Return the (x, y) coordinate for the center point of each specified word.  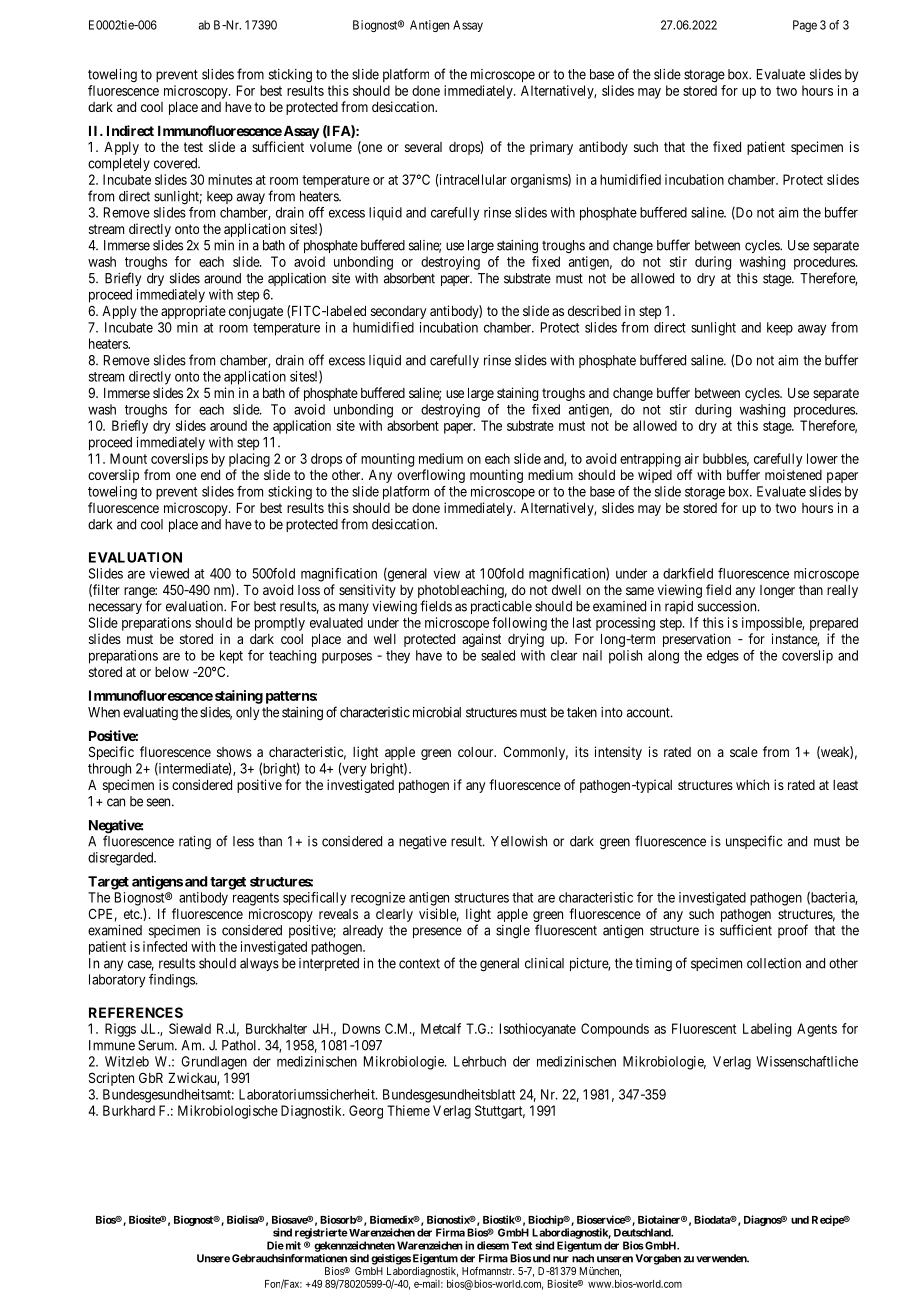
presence (437, 932)
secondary (398, 312)
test (193, 147)
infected (165, 946)
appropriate (193, 312)
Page (805, 26)
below (172, 672)
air (692, 458)
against (481, 640)
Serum (157, 1045)
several (423, 147)
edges (723, 657)
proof (793, 931)
